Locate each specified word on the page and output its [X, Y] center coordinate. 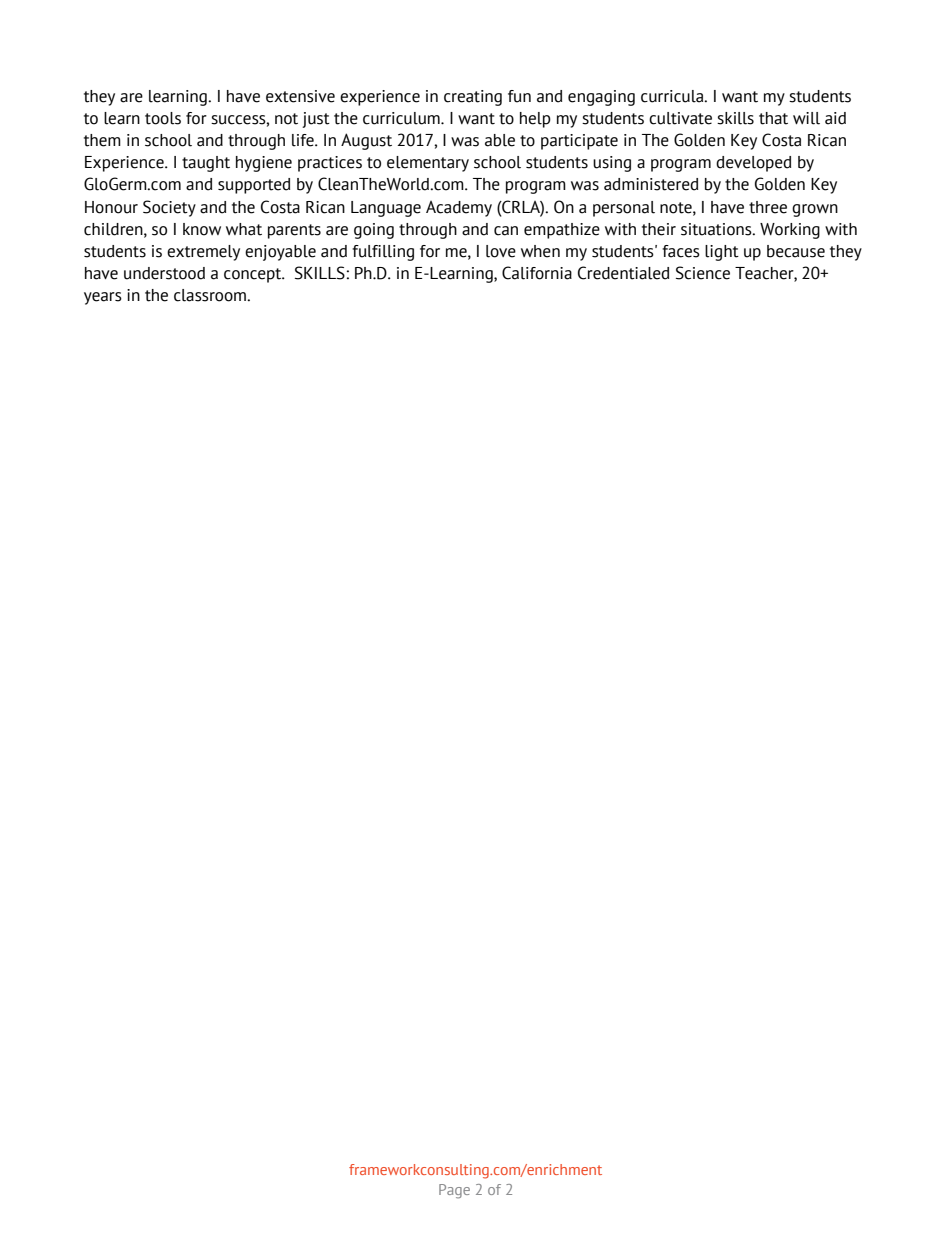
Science [703, 273]
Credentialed [623, 273]
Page [454, 1191]
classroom [211, 295]
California [537, 273]
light [722, 253]
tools [163, 118]
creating [473, 98]
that [773, 118]
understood [164, 273]
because [796, 251]
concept [254, 275]
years [103, 298]
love [501, 251]
